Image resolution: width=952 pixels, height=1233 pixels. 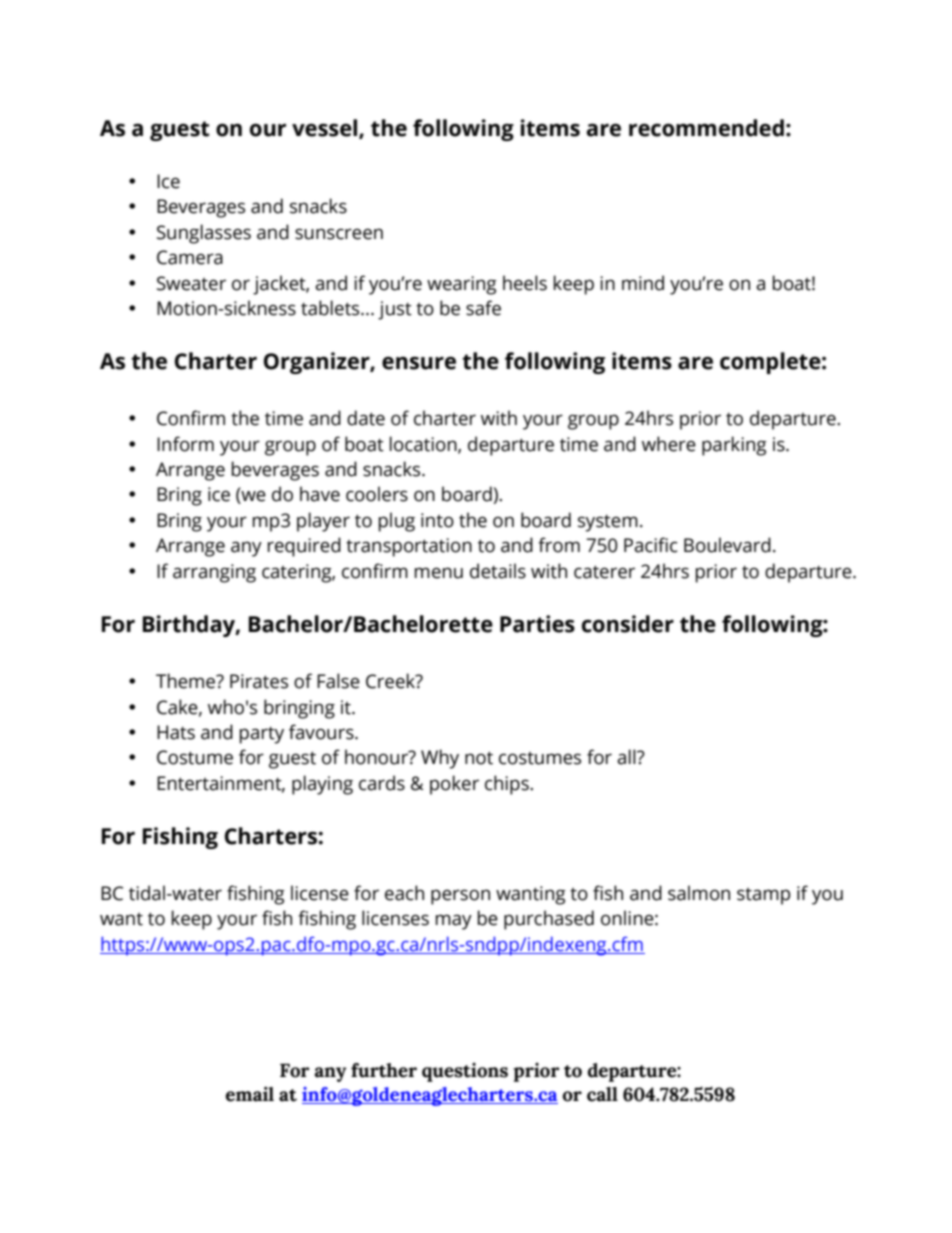 What do you see at coordinates (706, 128) in the image?
I see `recommended` at bounding box center [706, 128].
